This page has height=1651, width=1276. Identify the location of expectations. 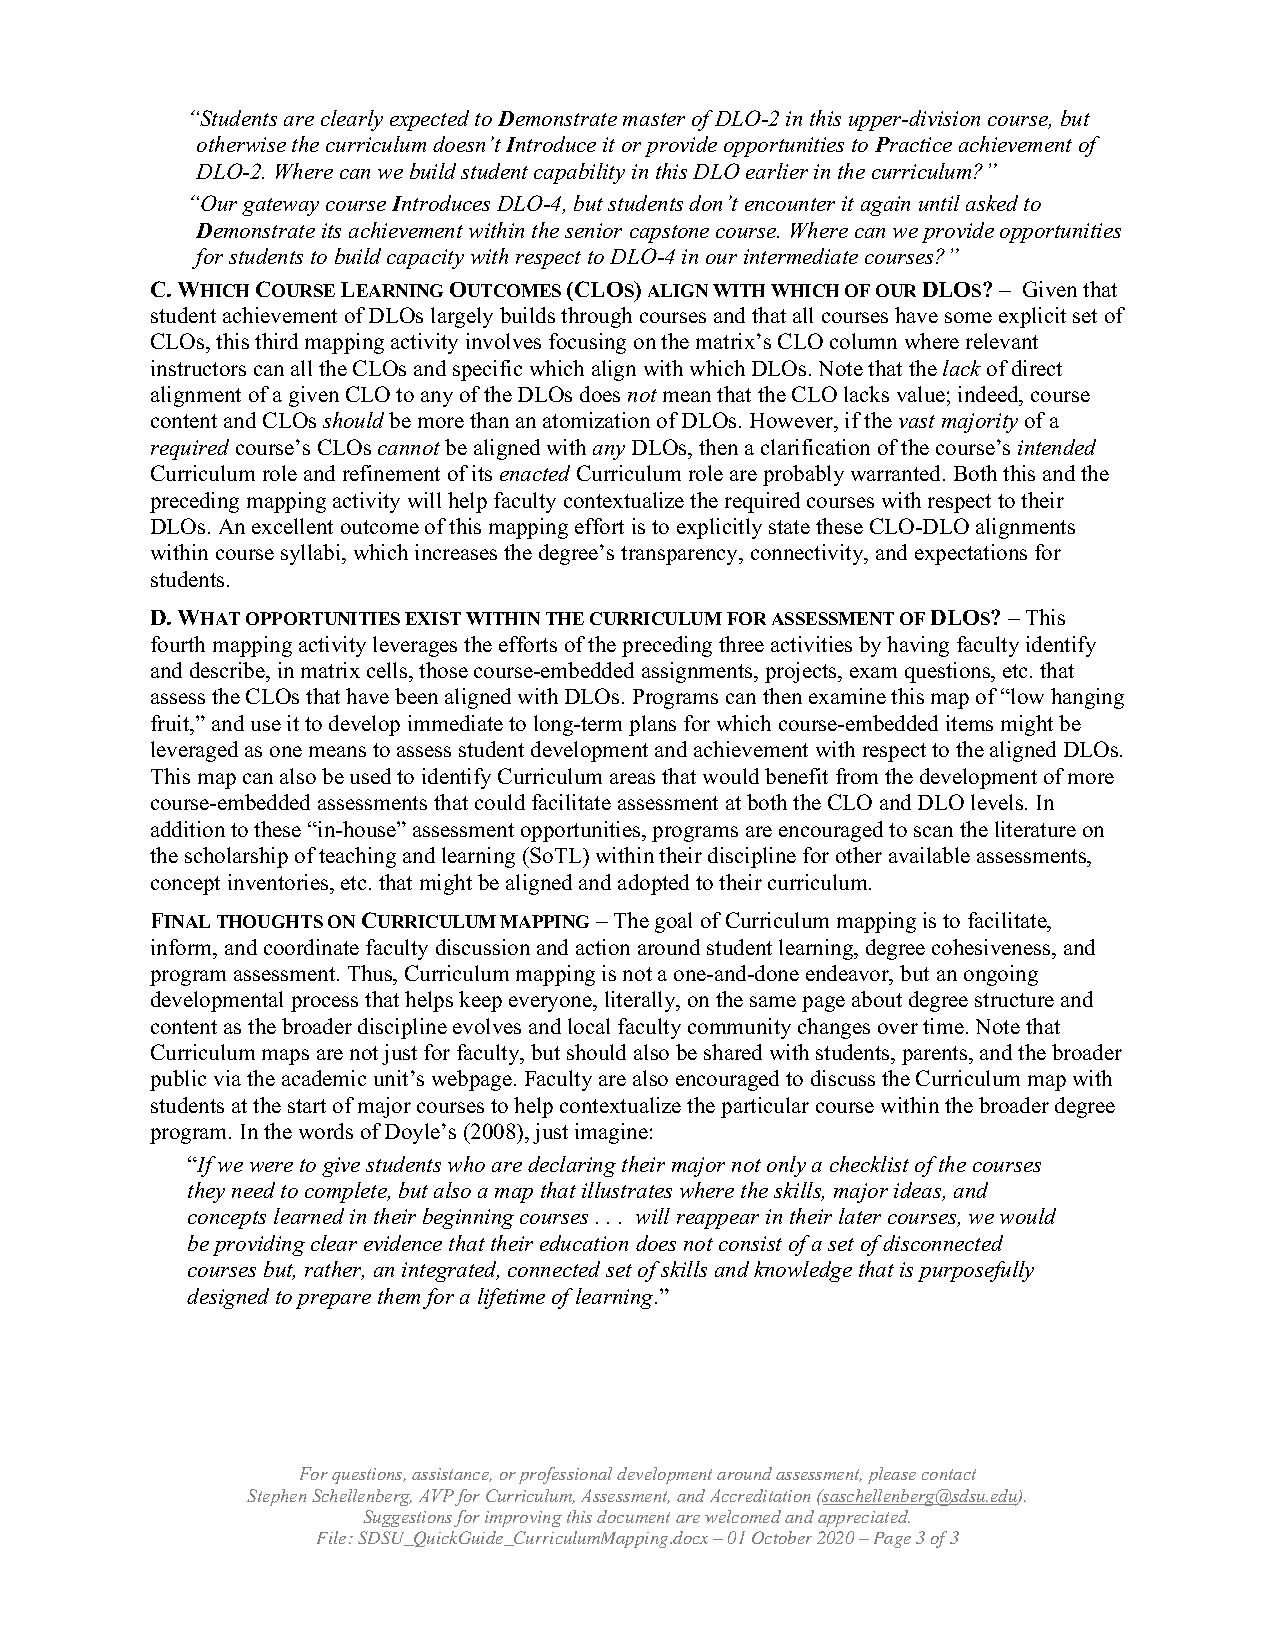
(971, 554).
